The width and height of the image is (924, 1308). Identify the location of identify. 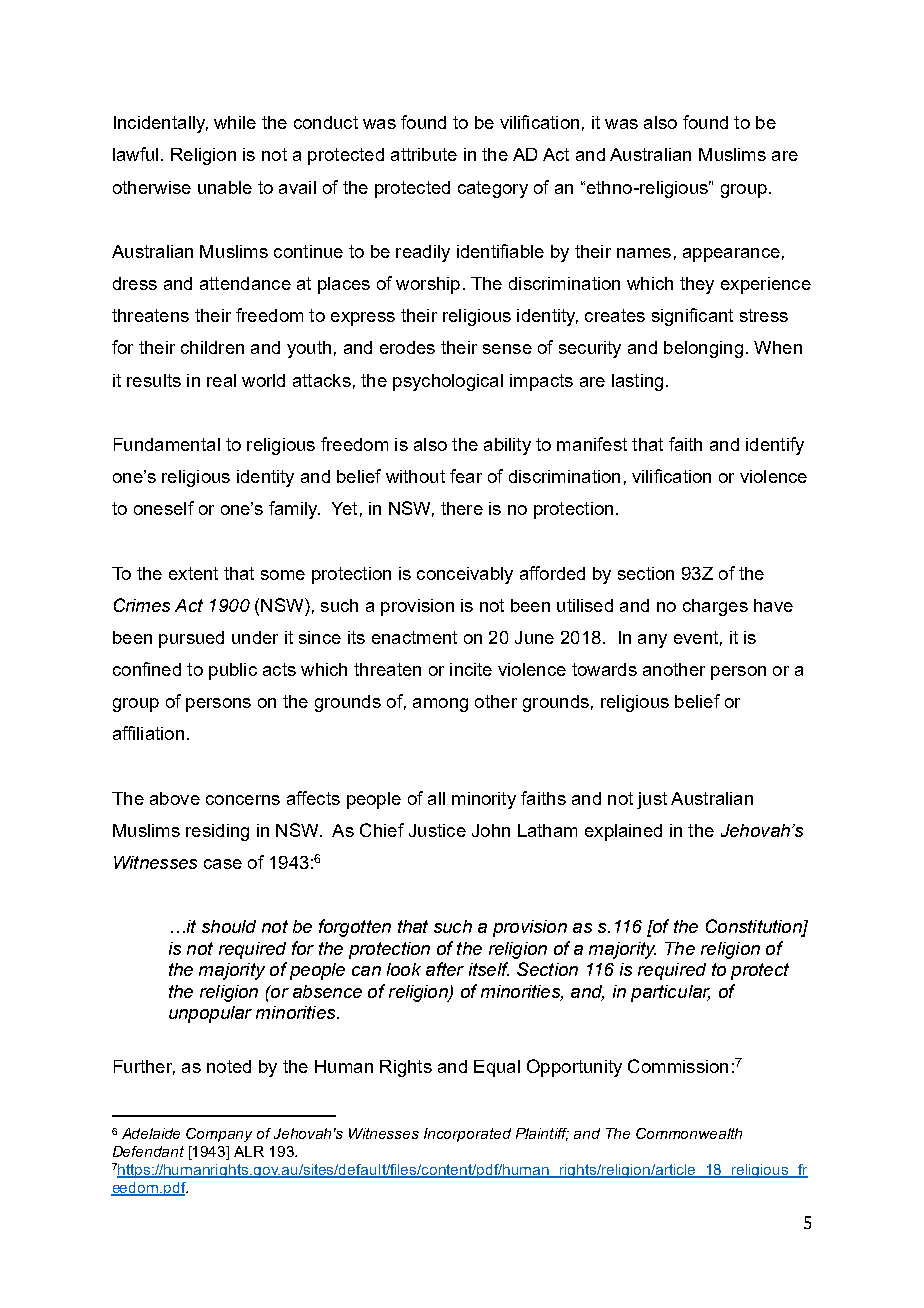
(775, 446).
